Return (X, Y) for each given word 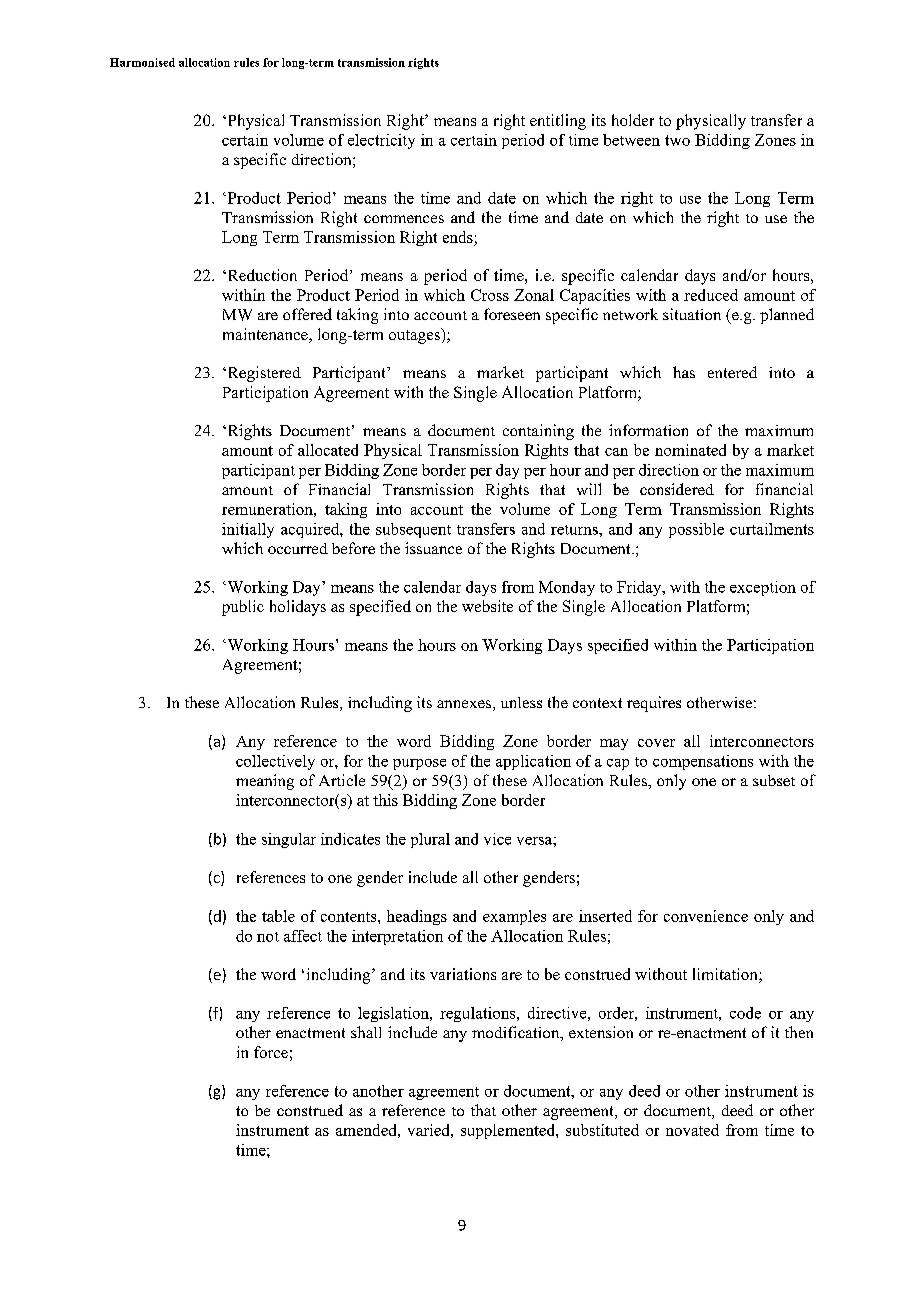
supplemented (509, 1131)
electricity (381, 141)
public (243, 608)
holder (633, 120)
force (271, 1052)
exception (763, 588)
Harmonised (142, 62)
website (487, 606)
